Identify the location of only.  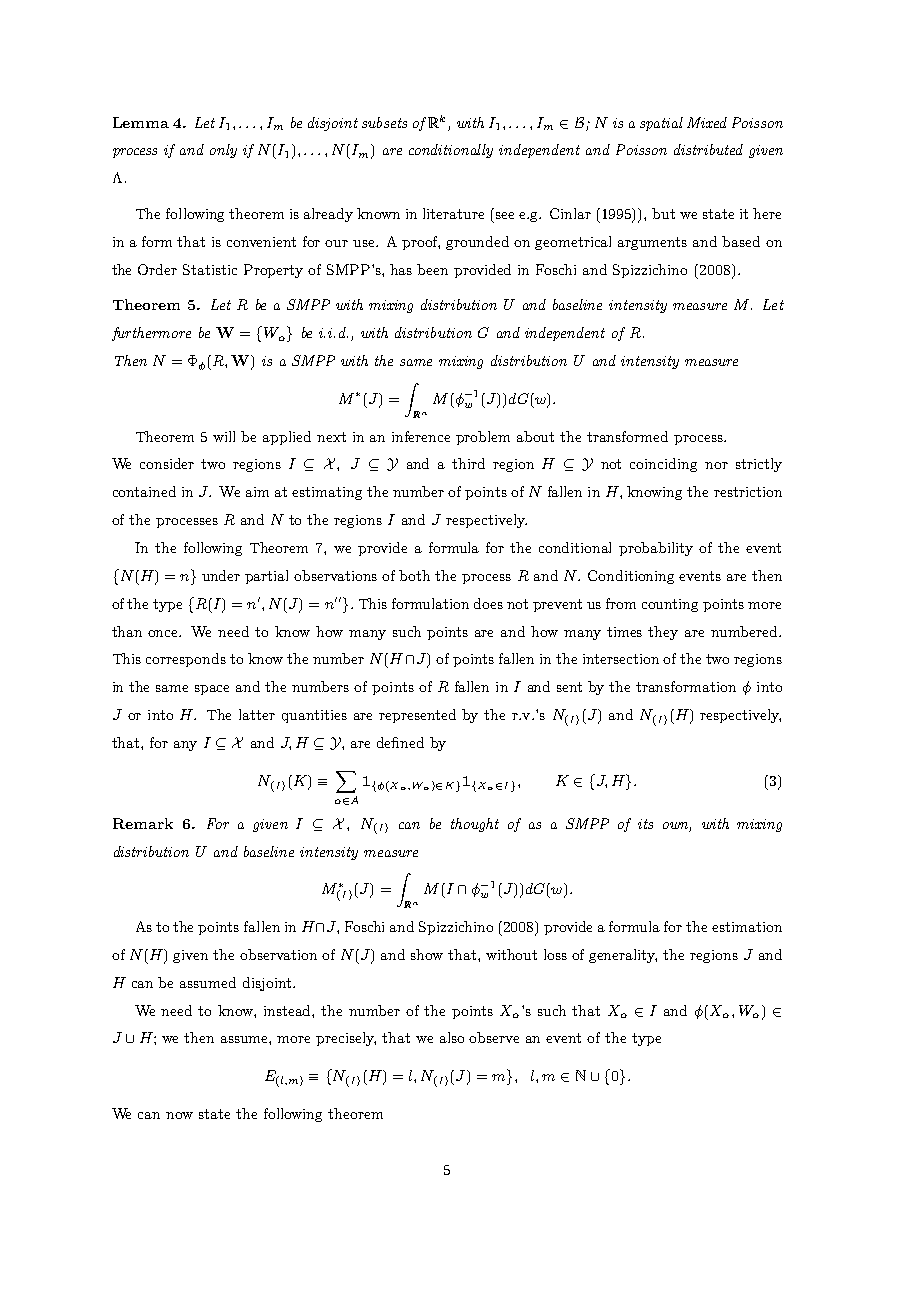
(223, 151).
